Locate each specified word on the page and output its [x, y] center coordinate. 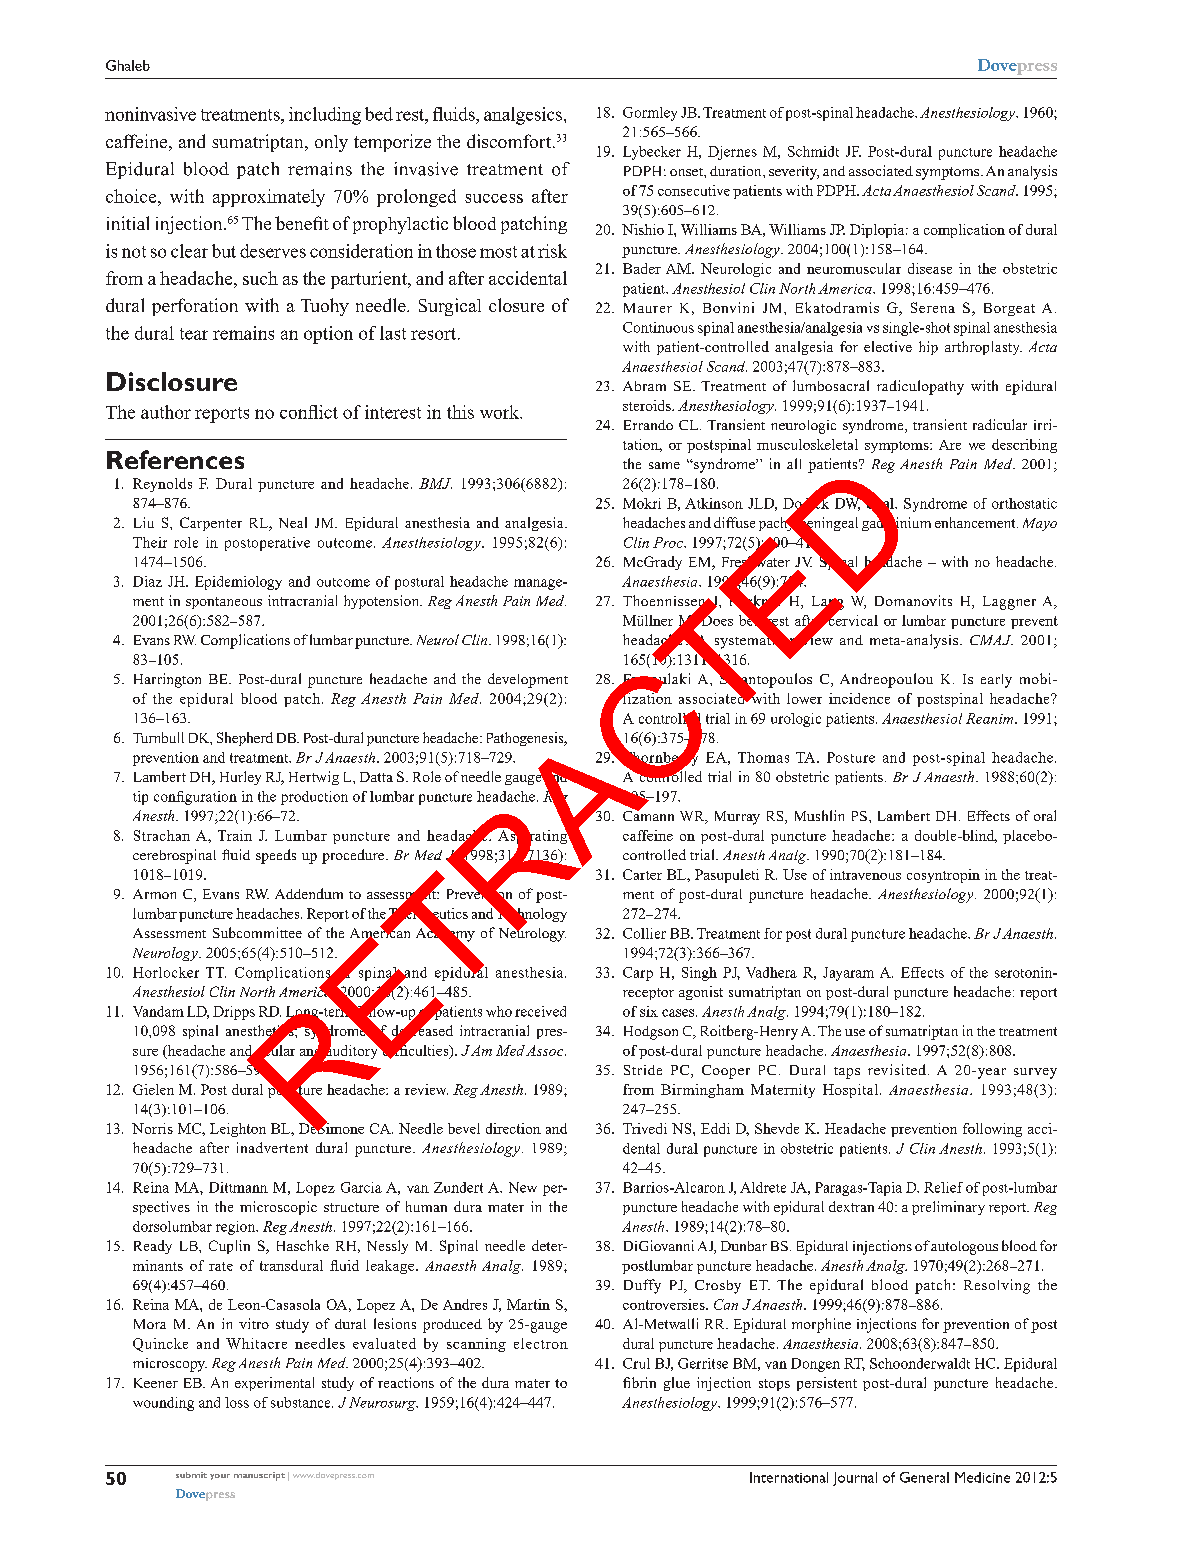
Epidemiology [238, 583]
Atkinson [714, 503]
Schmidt [813, 151]
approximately [269, 198]
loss [237, 1402]
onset [687, 172]
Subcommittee [257, 932]
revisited [897, 1069]
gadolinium [896, 524]
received [540, 1011]
